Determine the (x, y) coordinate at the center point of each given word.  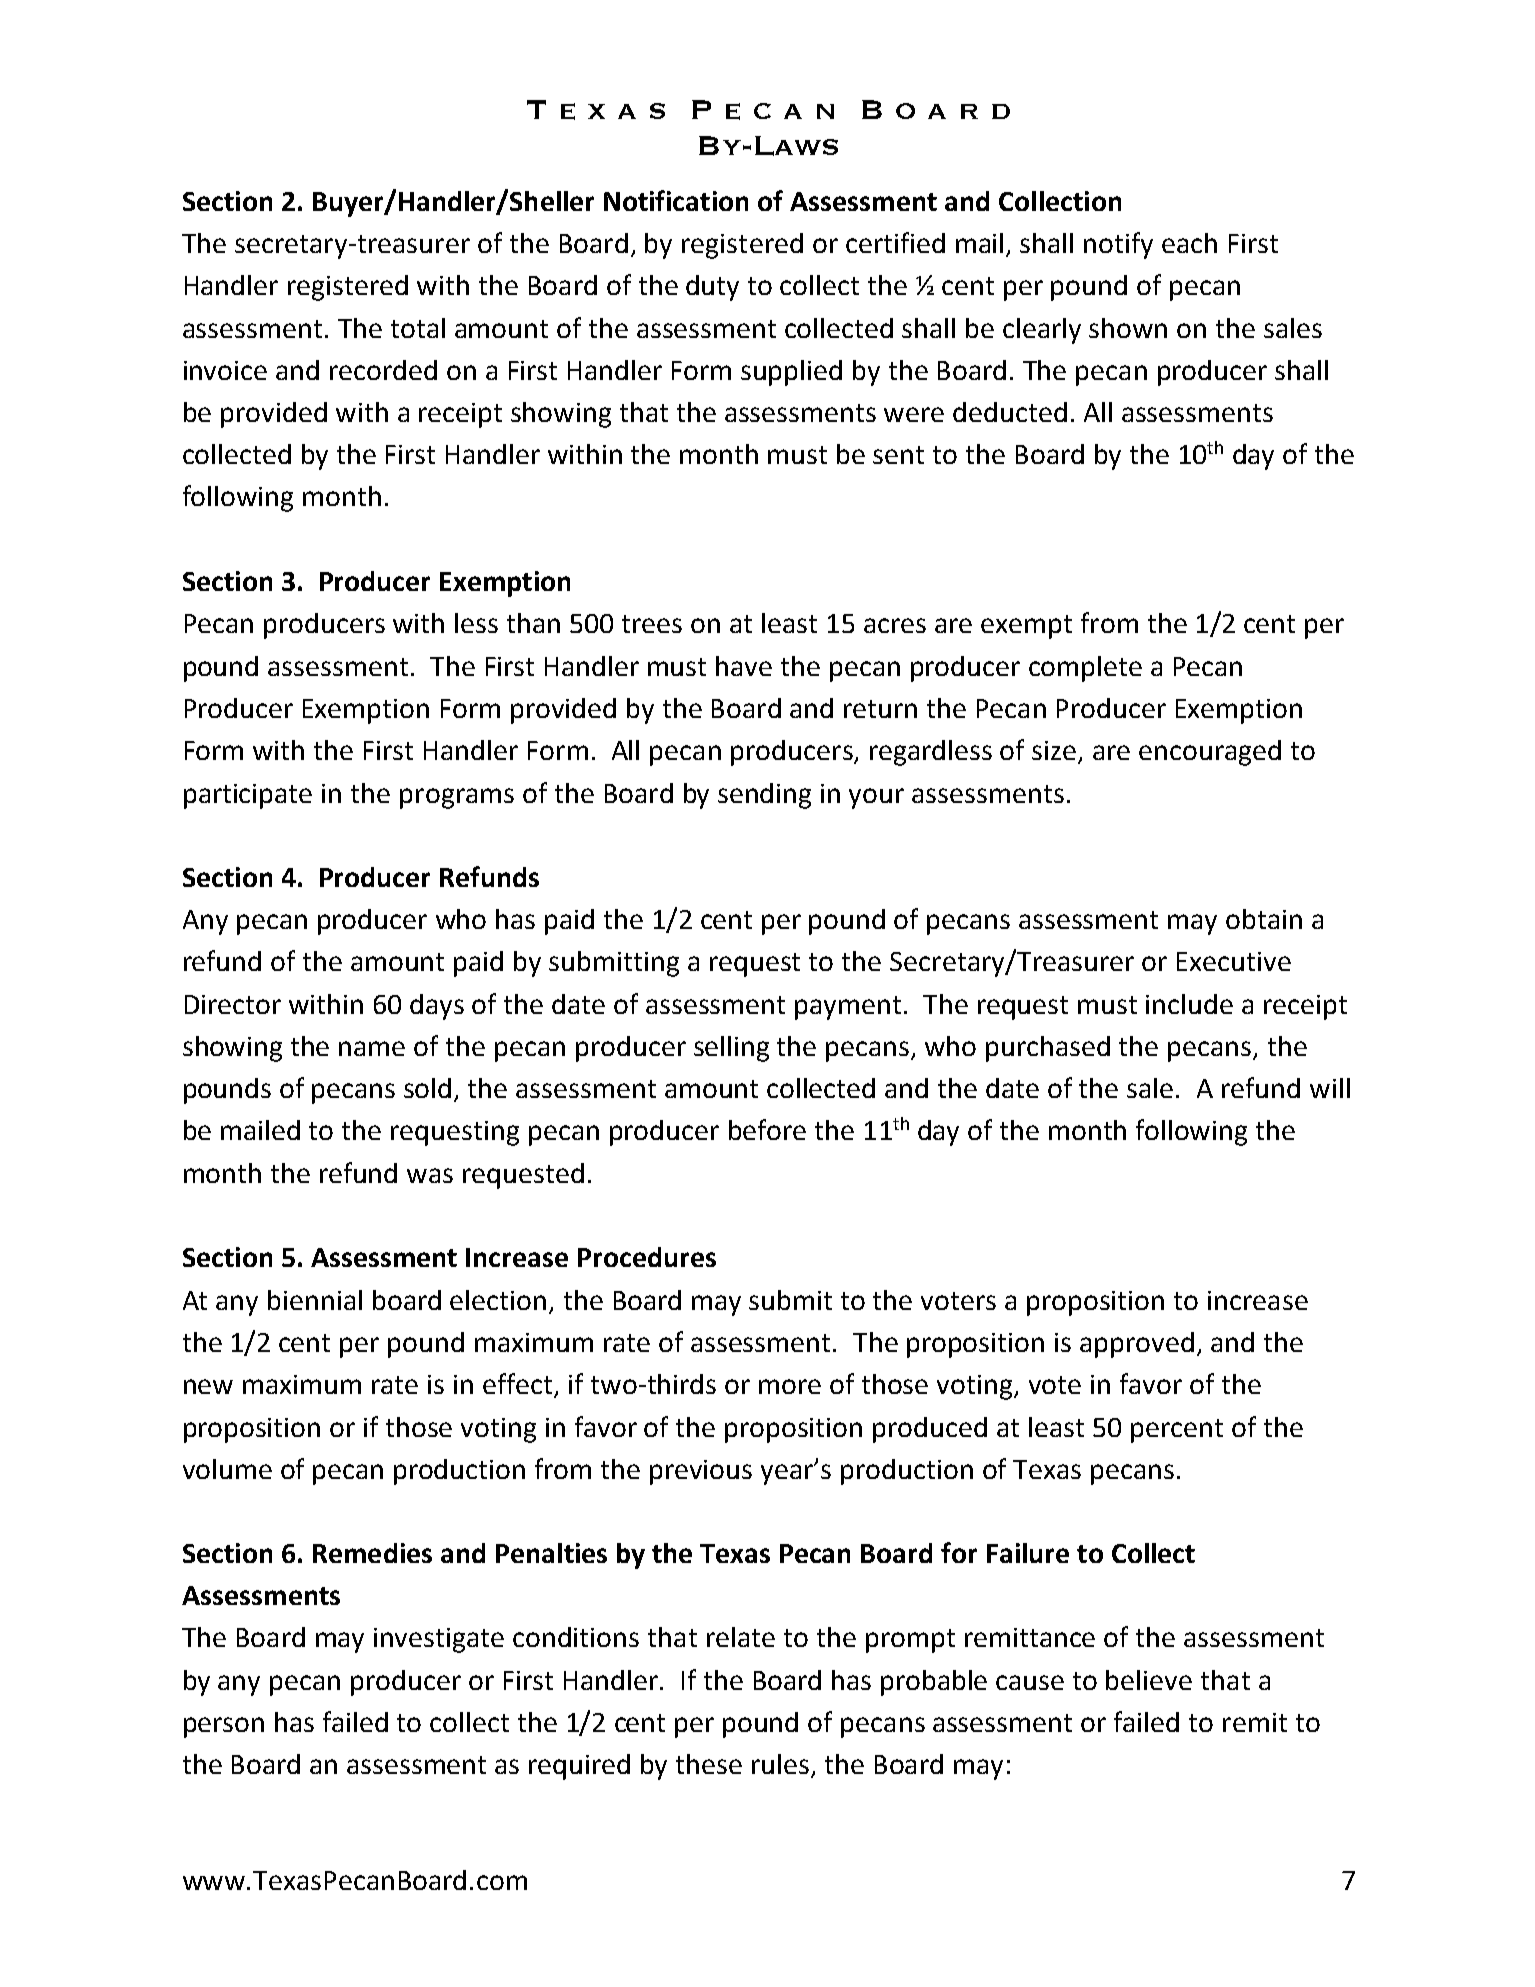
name (372, 1048)
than (533, 623)
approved (1137, 1345)
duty (712, 288)
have (744, 666)
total (418, 328)
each (1189, 243)
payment (848, 1008)
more (790, 1386)
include (1189, 1004)
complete (1085, 669)
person (224, 1727)
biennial (315, 1300)
